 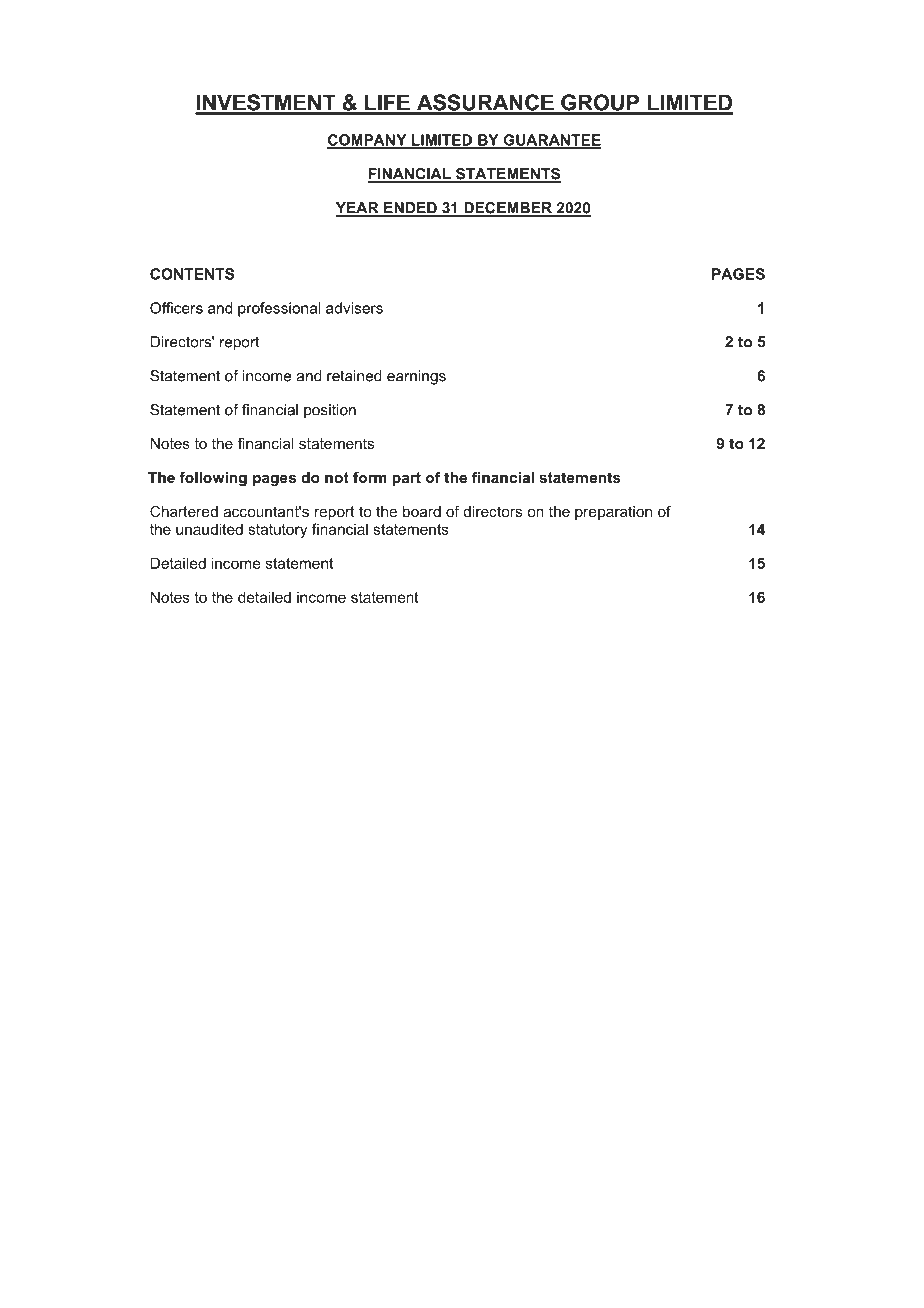 What do you see at coordinates (354, 376) in the document?
I see `retained` at bounding box center [354, 376].
